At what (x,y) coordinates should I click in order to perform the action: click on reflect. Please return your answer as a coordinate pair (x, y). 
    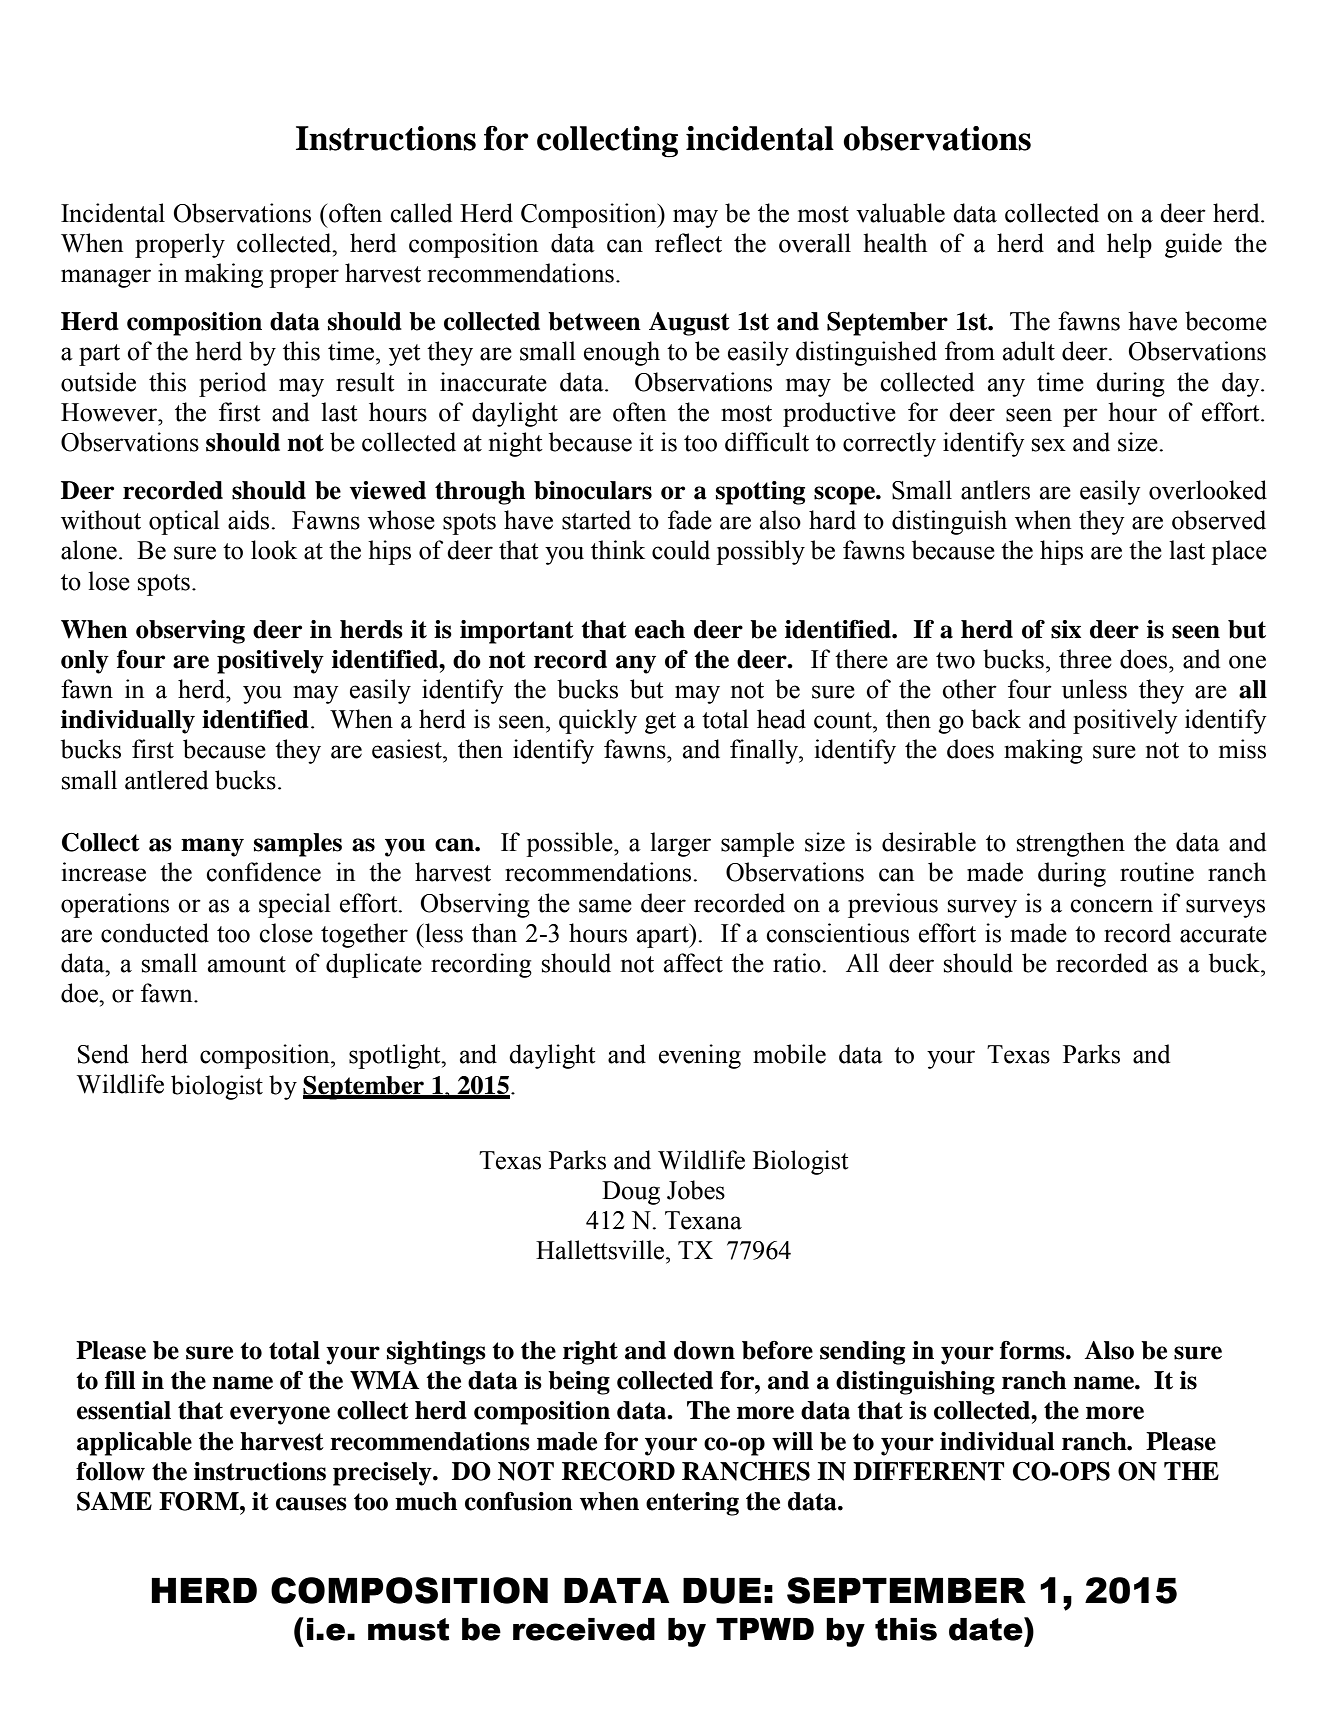
    Looking at the image, I should click on (688, 243).
